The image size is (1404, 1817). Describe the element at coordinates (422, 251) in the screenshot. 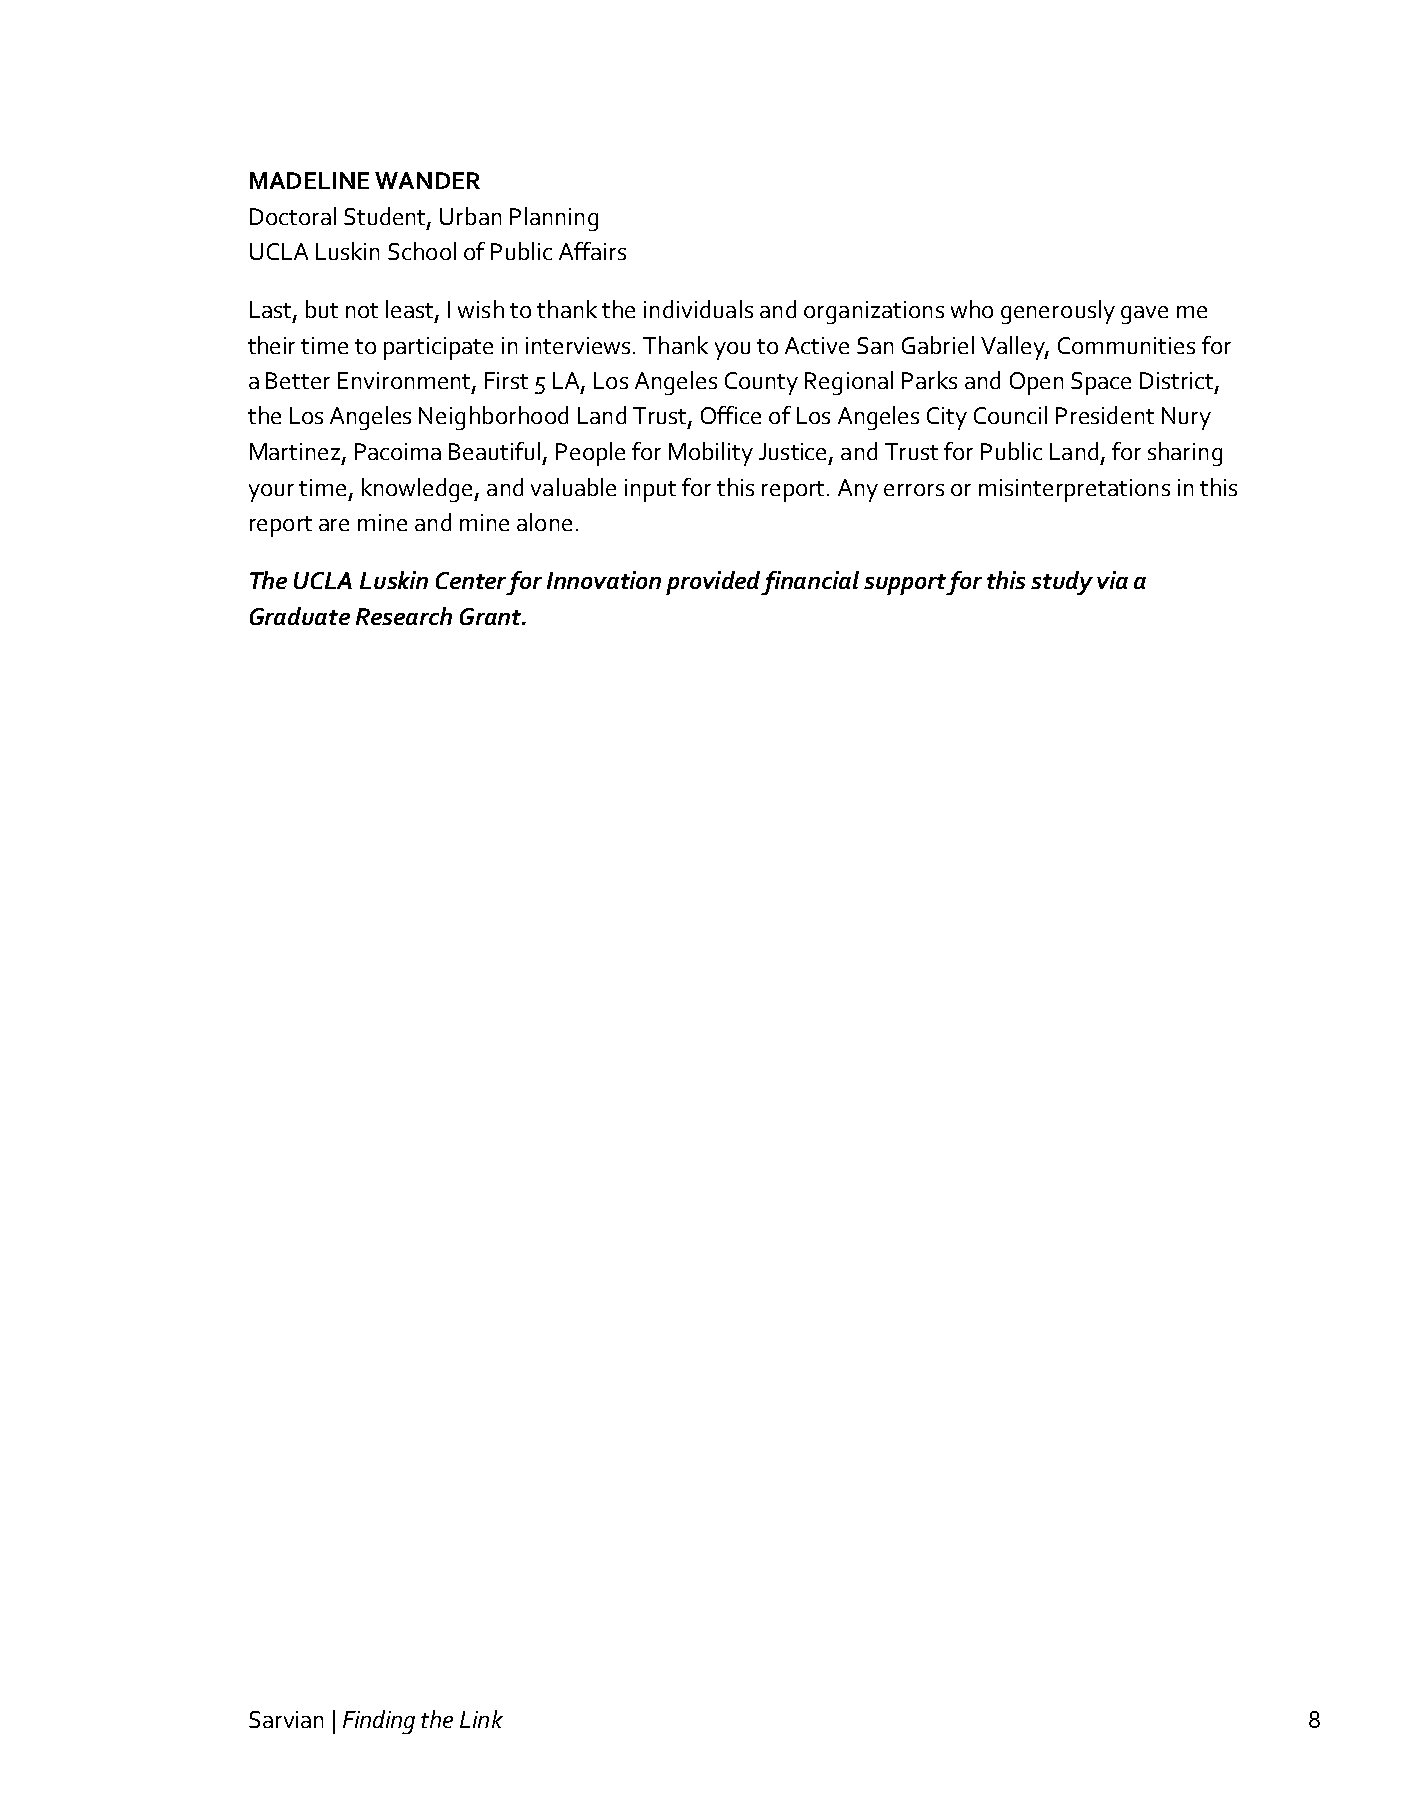

I see `School` at that location.
